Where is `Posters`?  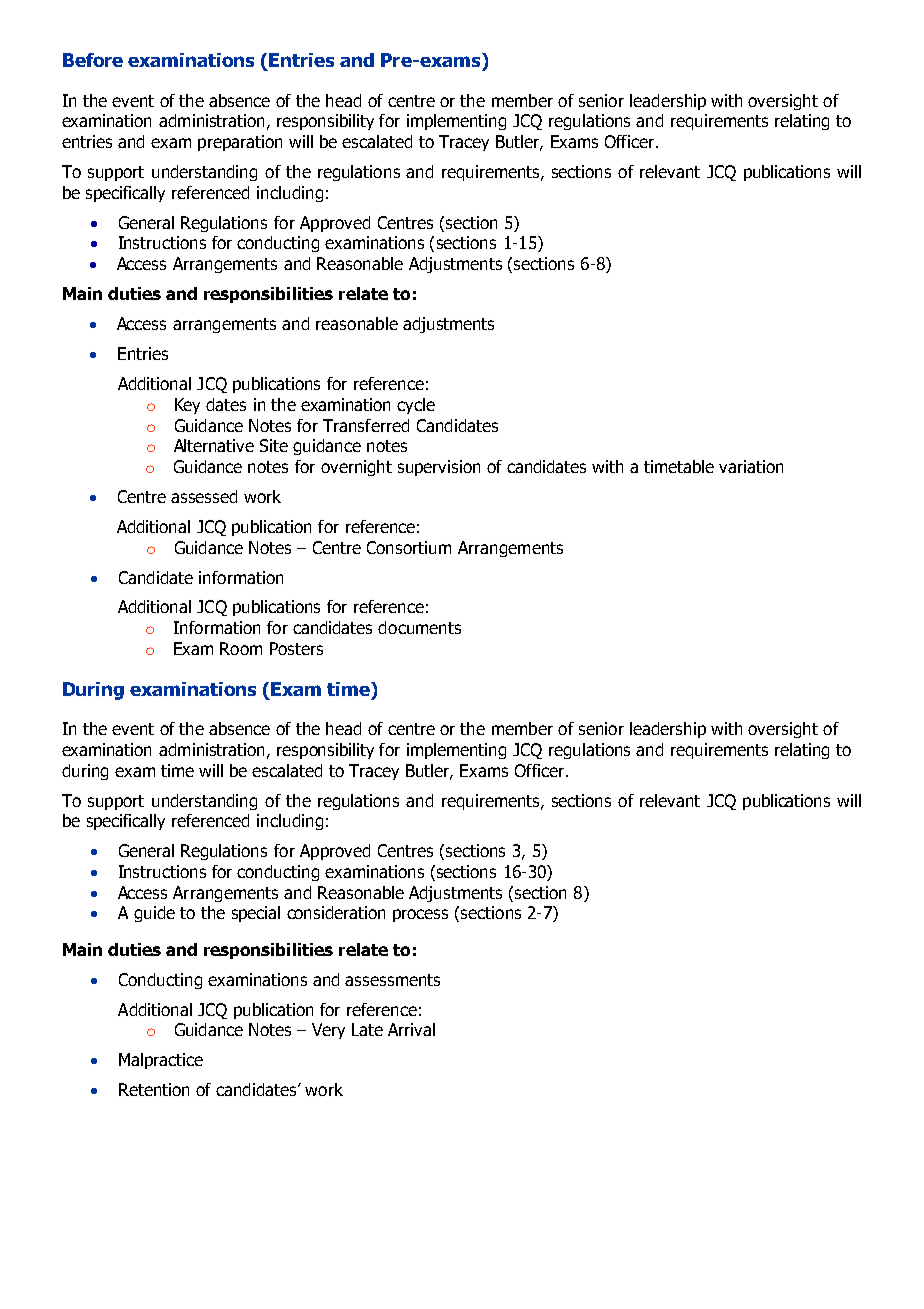 Posters is located at coordinates (296, 648).
